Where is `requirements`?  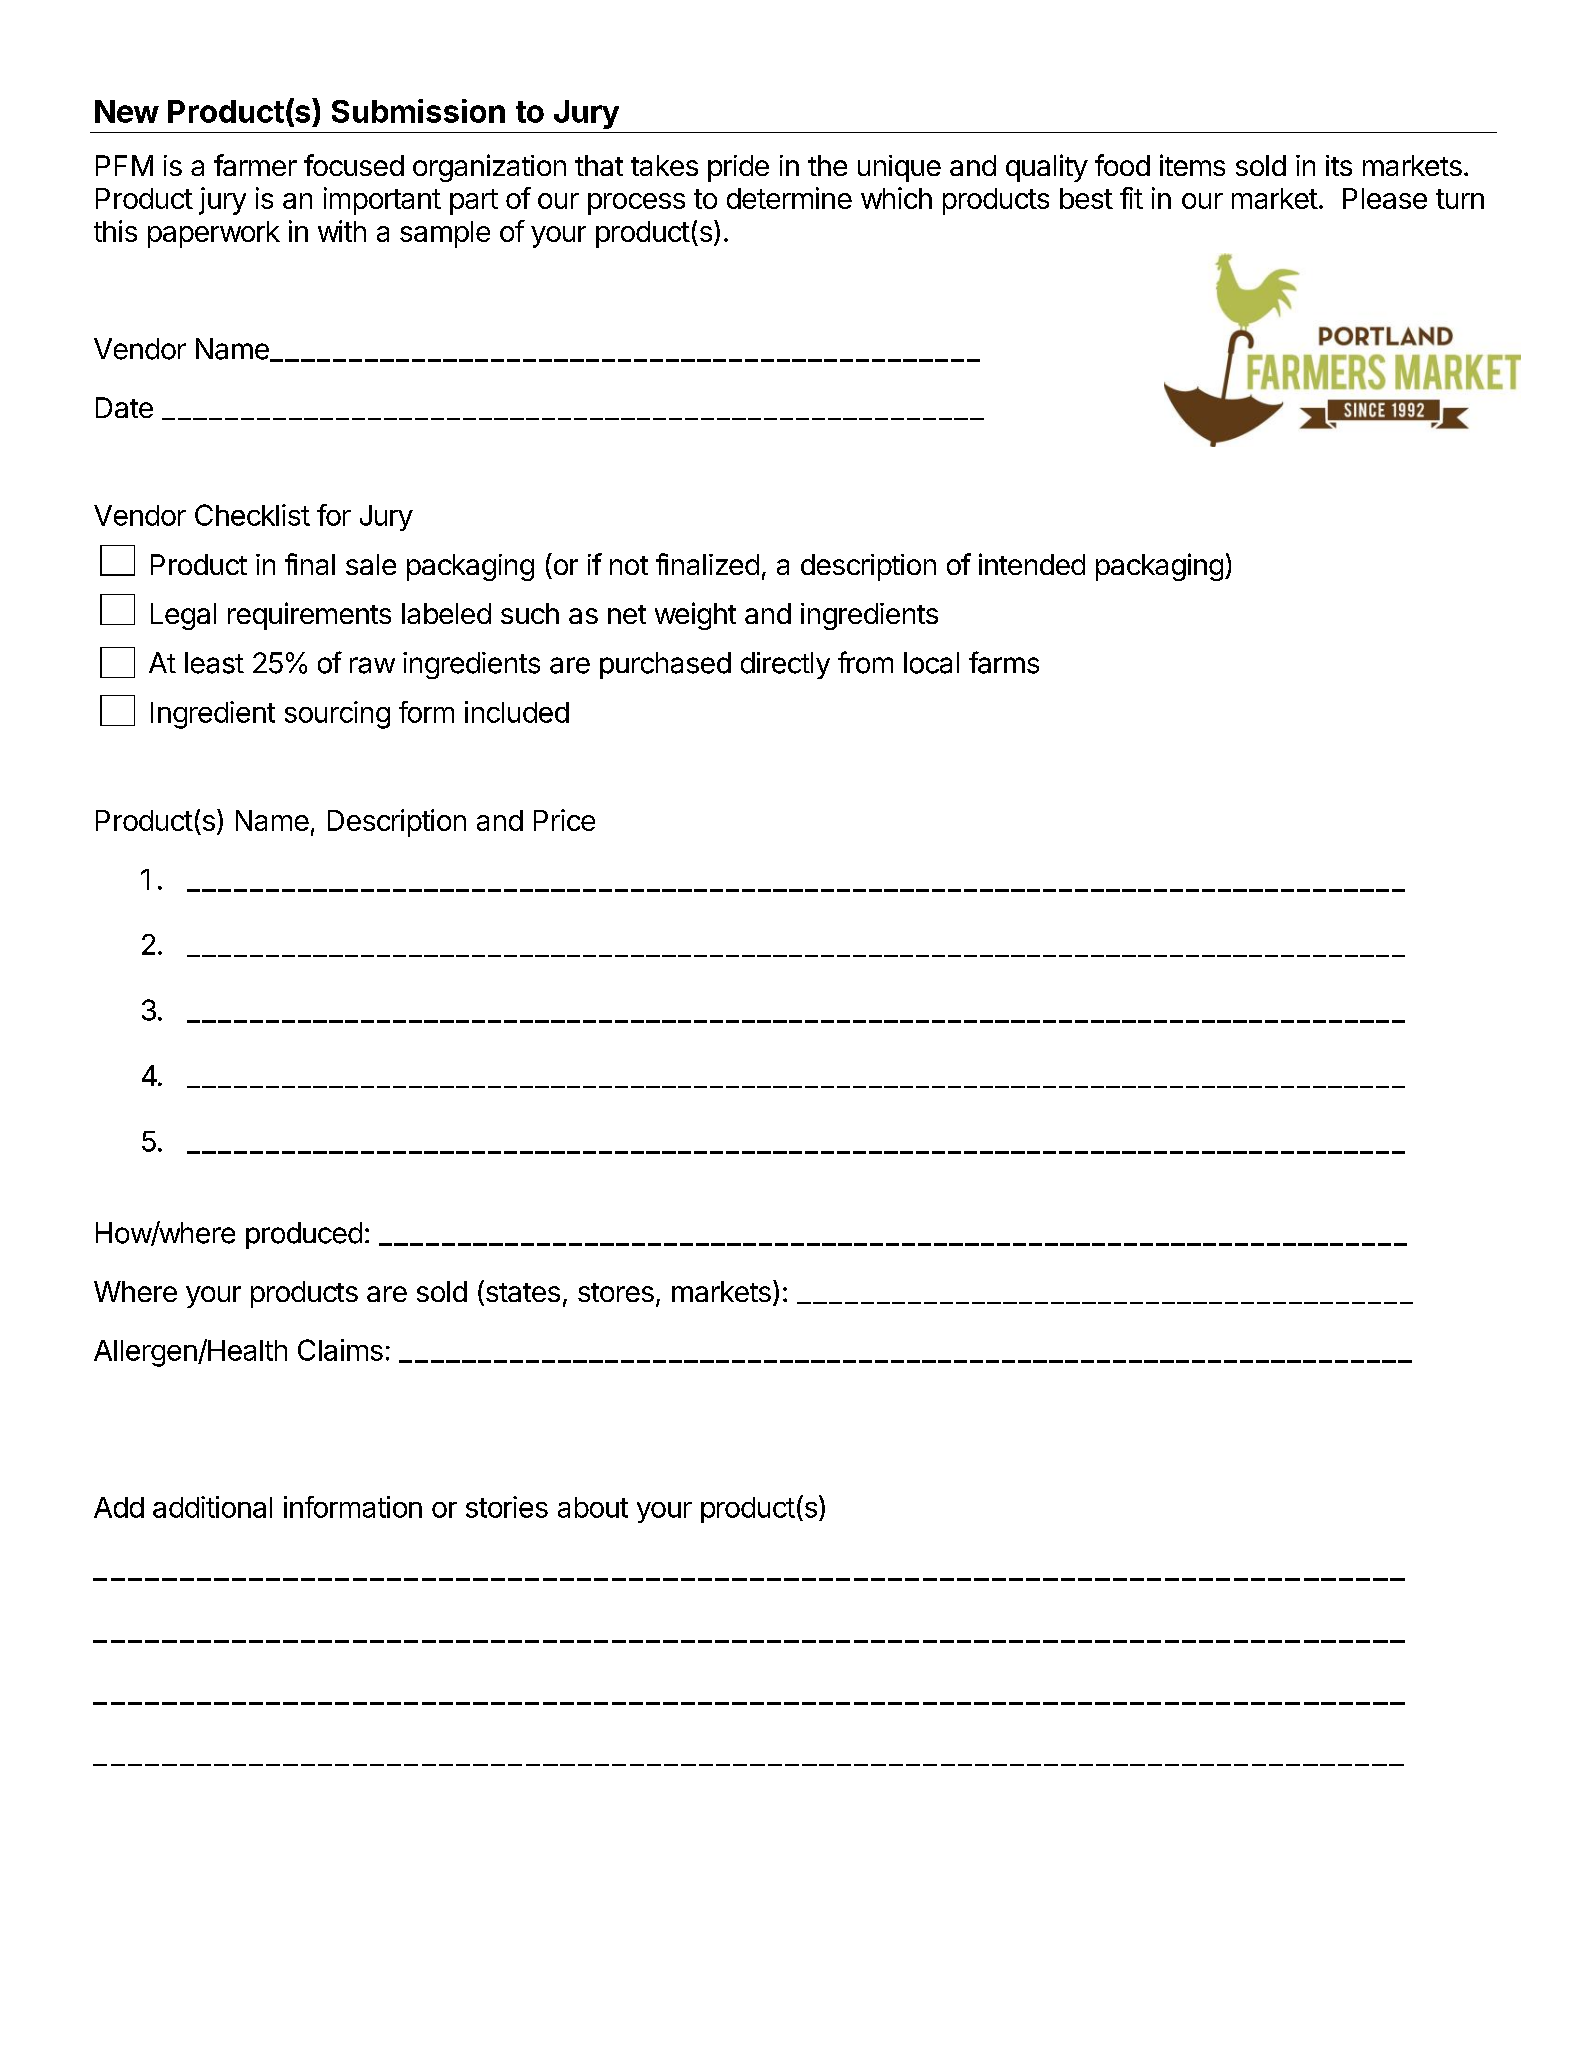 requirements is located at coordinates (309, 616).
